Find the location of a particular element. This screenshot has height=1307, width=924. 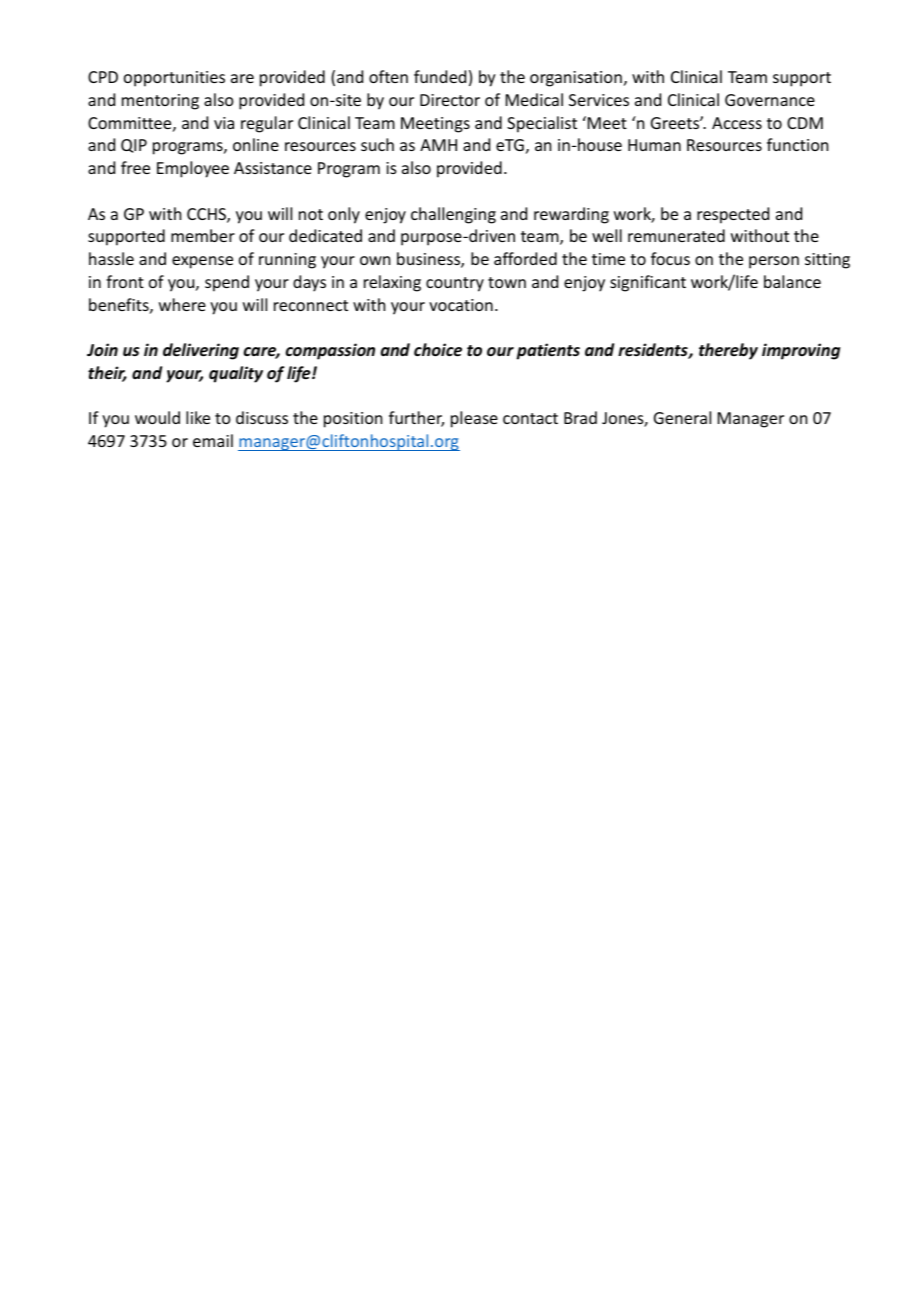

Employee is located at coordinates (193, 169).
